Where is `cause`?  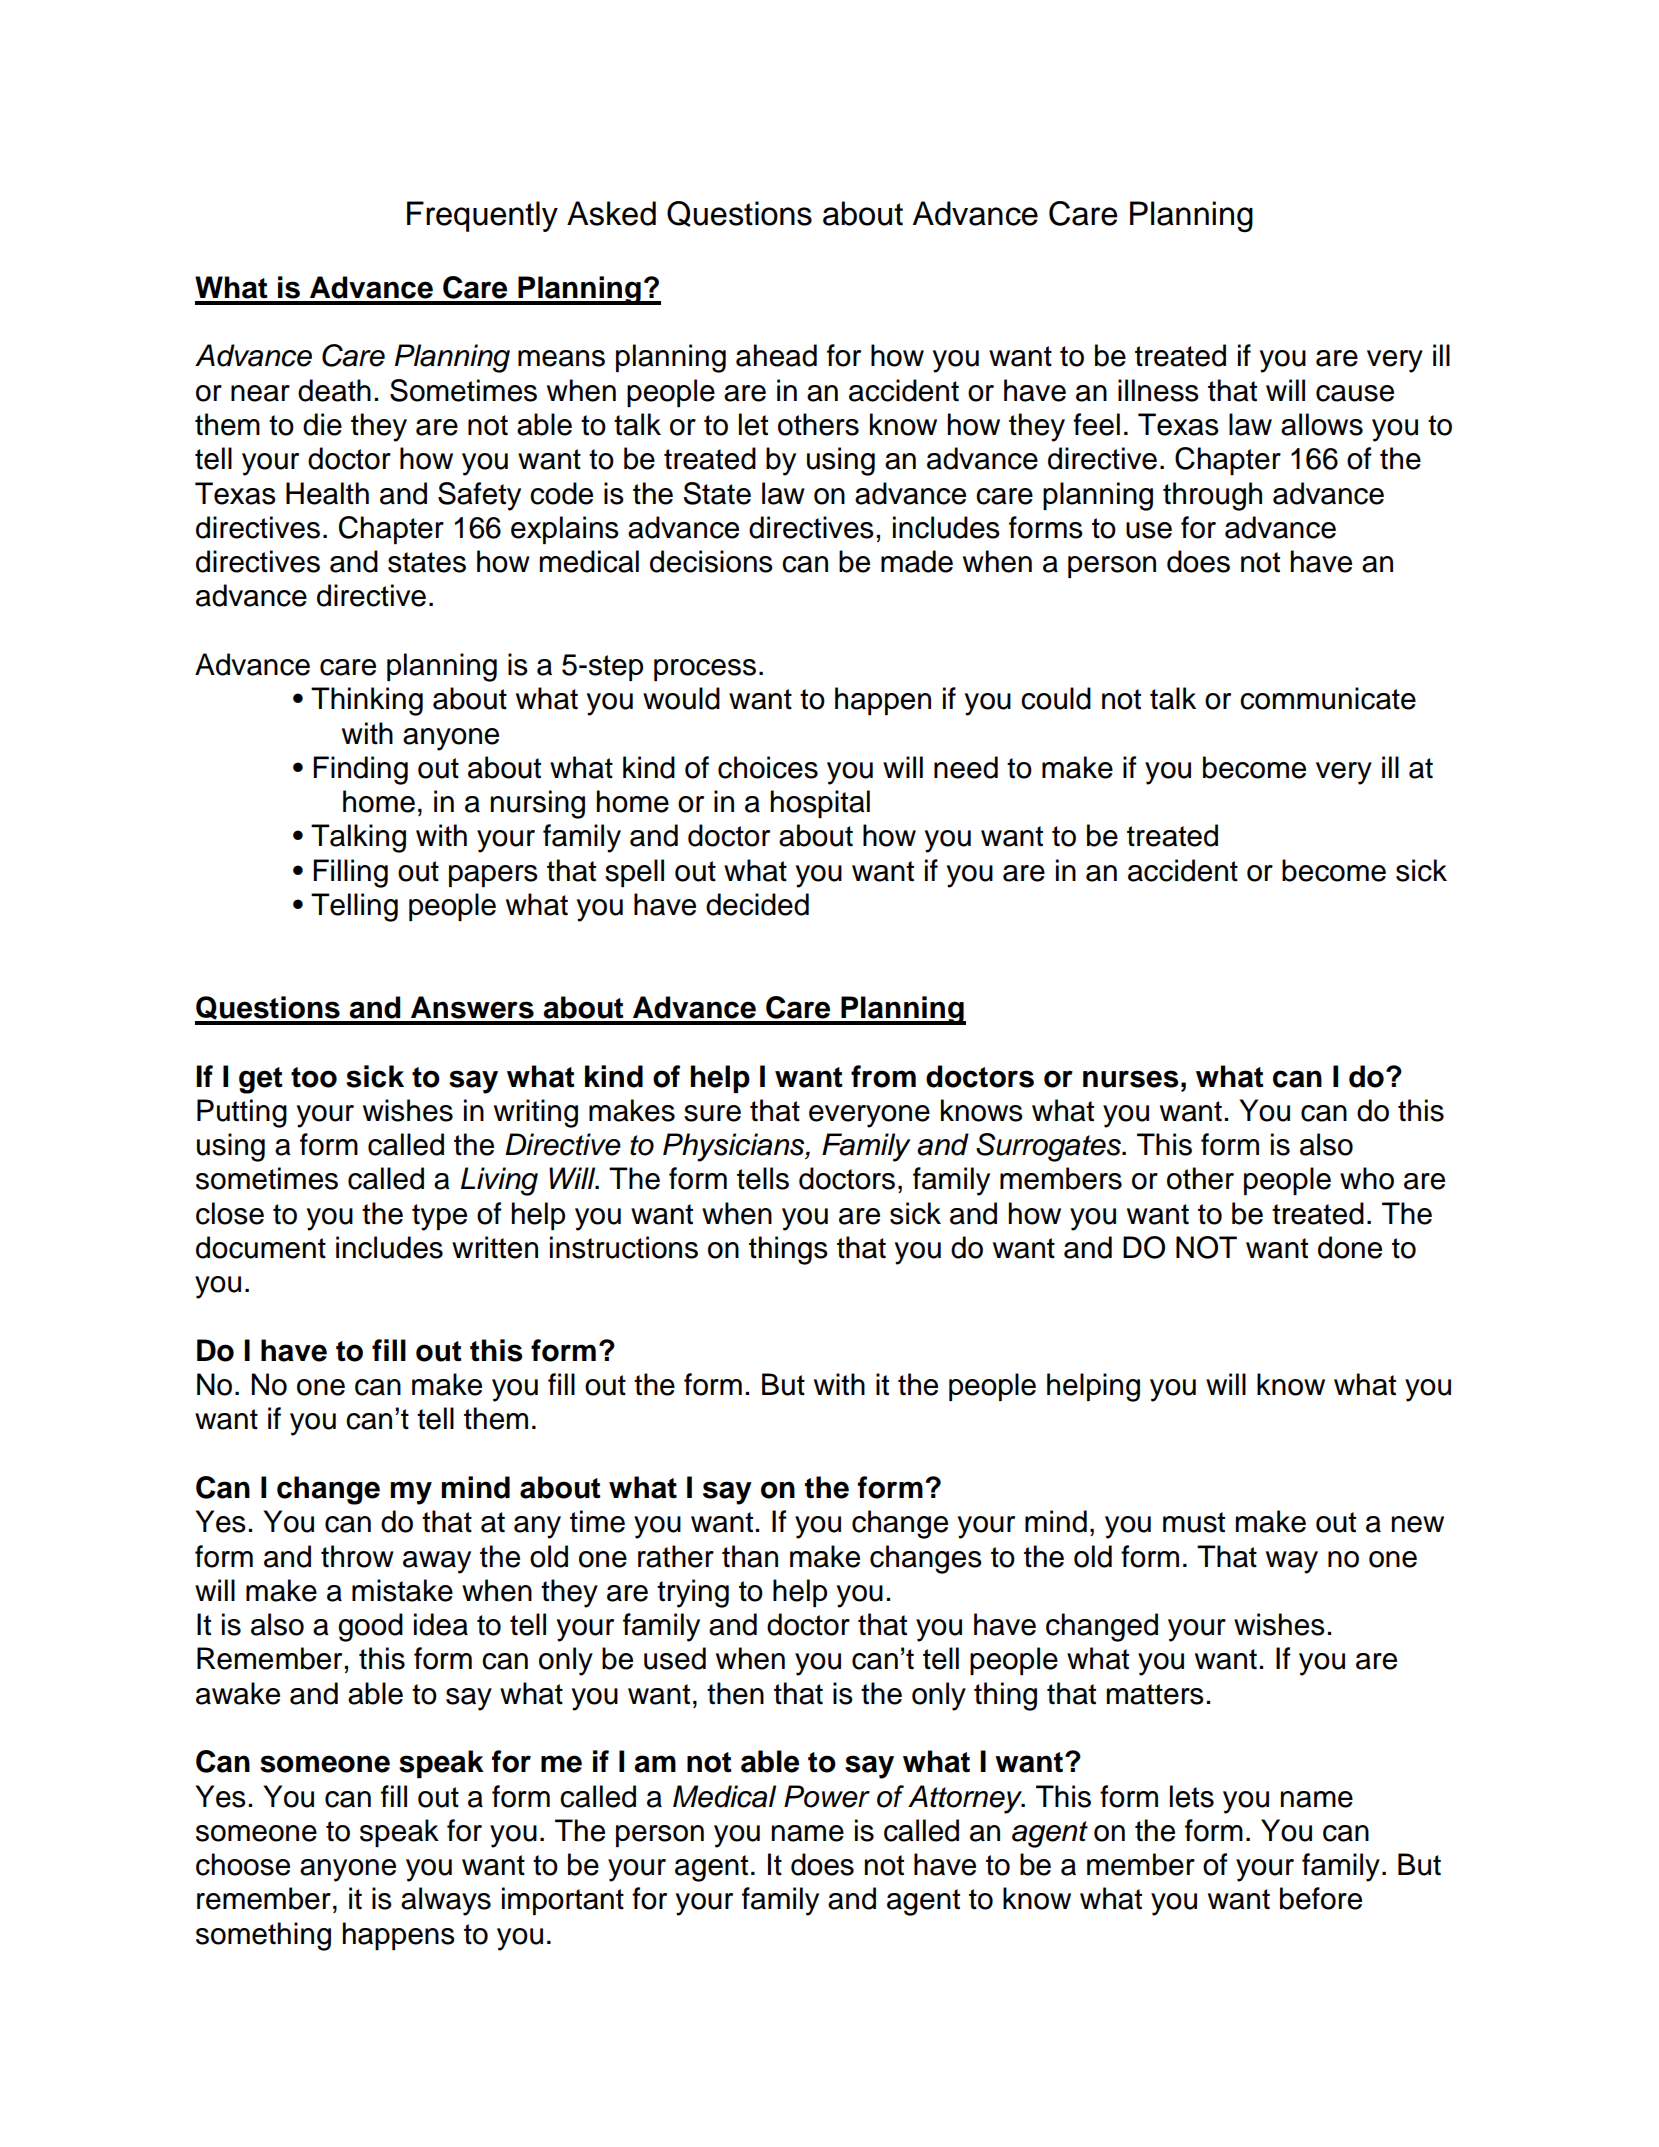
cause is located at coordinates (1355, 393).
